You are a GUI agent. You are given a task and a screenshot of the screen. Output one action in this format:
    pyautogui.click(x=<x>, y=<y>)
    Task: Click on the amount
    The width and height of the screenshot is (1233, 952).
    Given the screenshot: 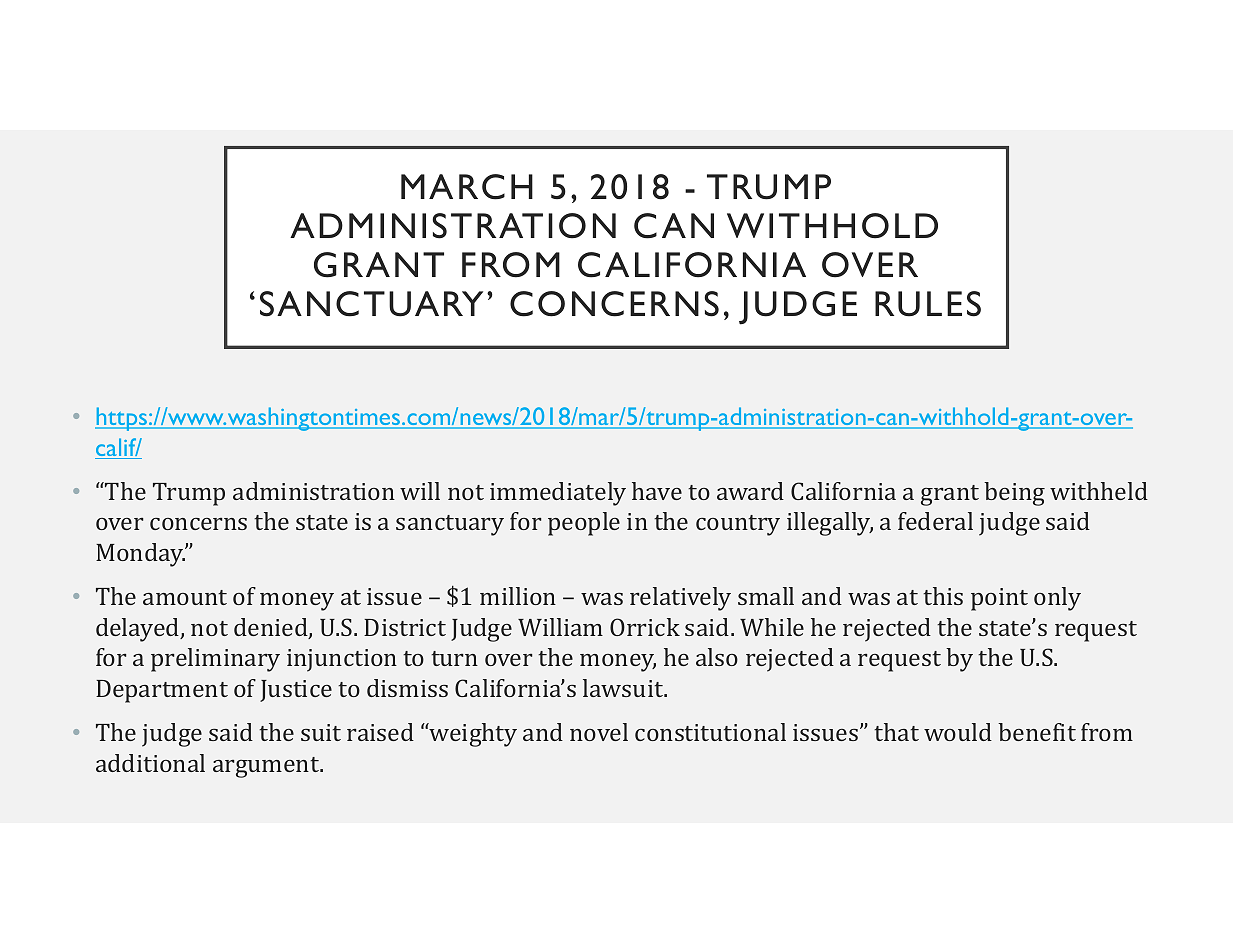 What is the action you would take?
    pyautogui.click(x=185, y=597)
